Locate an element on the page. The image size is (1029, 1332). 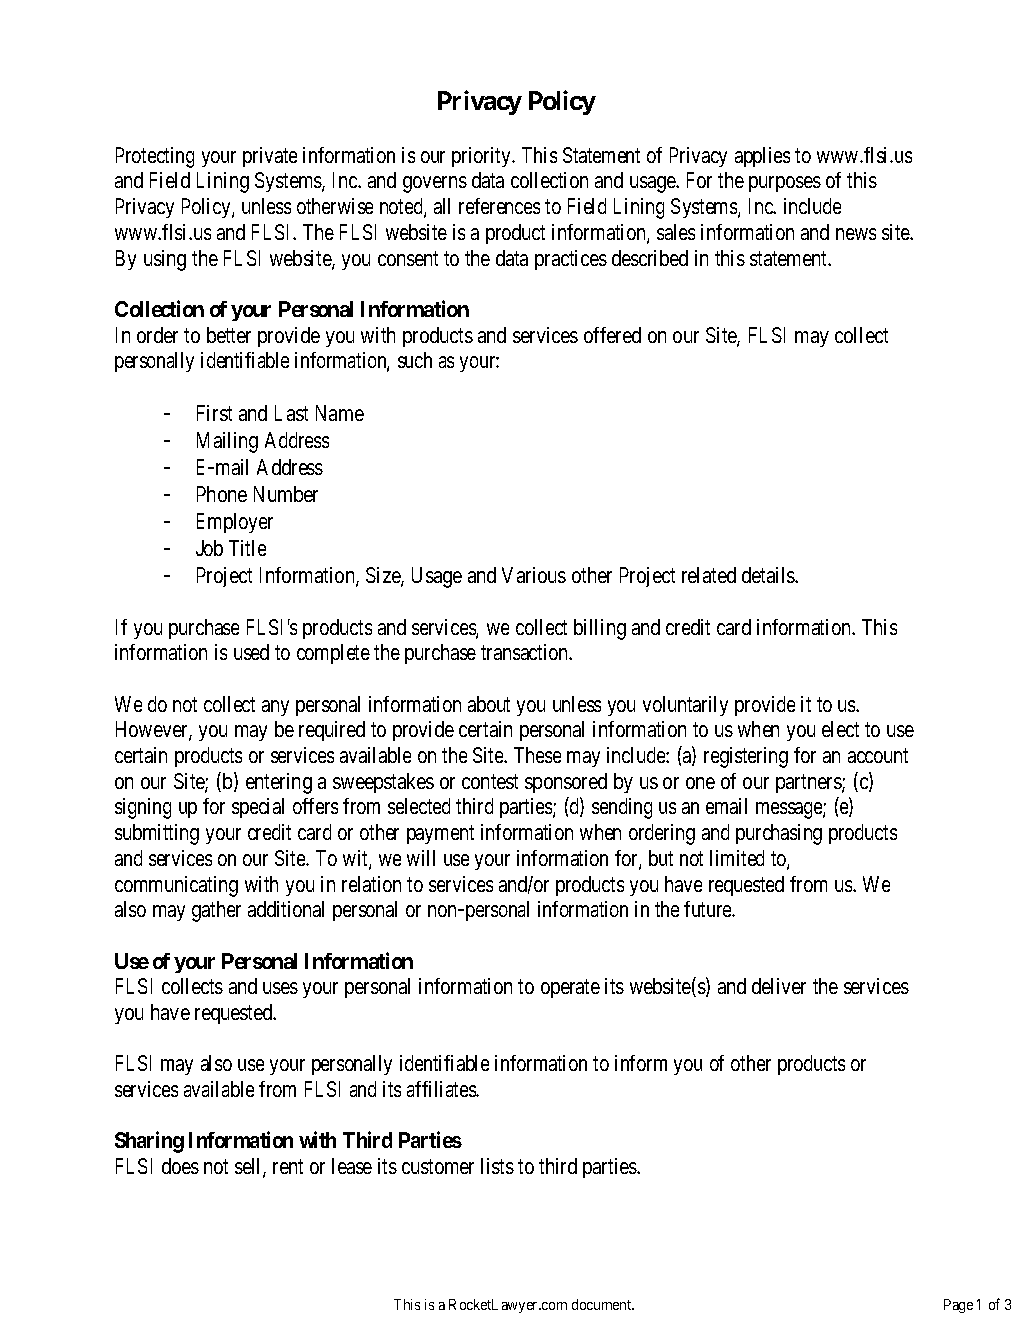
references is located at coordinates (499, 206).
